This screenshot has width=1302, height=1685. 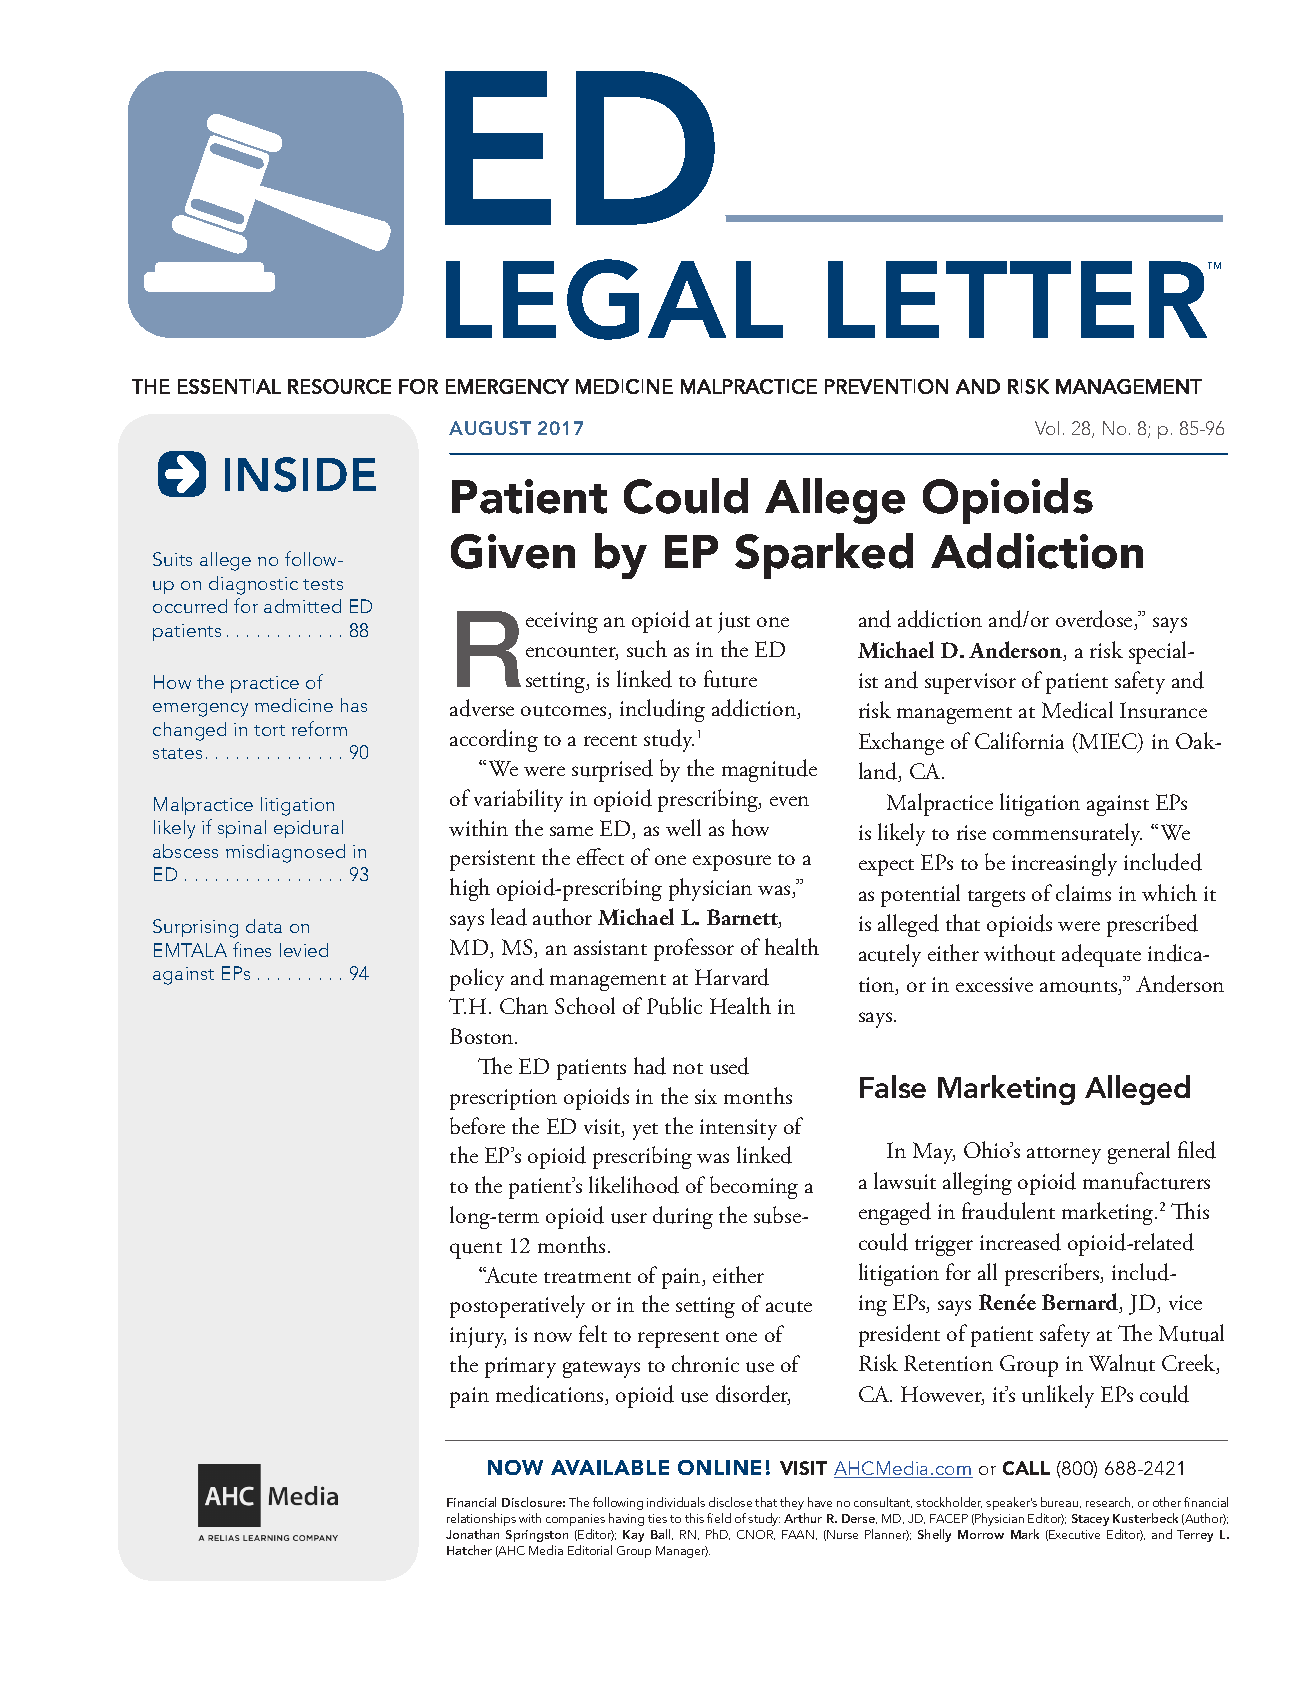 I want to click on Jonathan, so click(x=472, y=1534).
